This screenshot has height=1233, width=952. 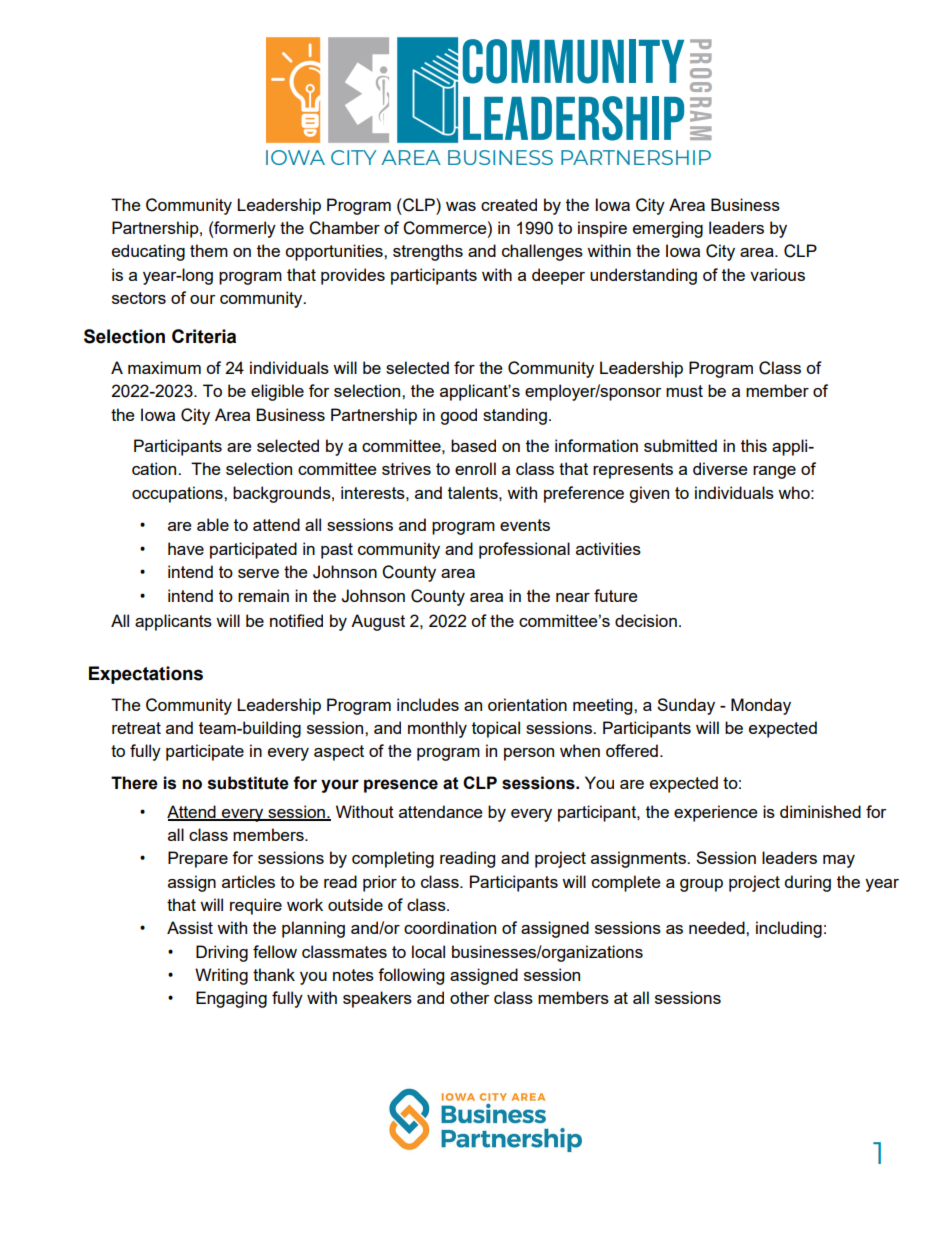 I want to click on eligible, so click(x=277, y=392).
